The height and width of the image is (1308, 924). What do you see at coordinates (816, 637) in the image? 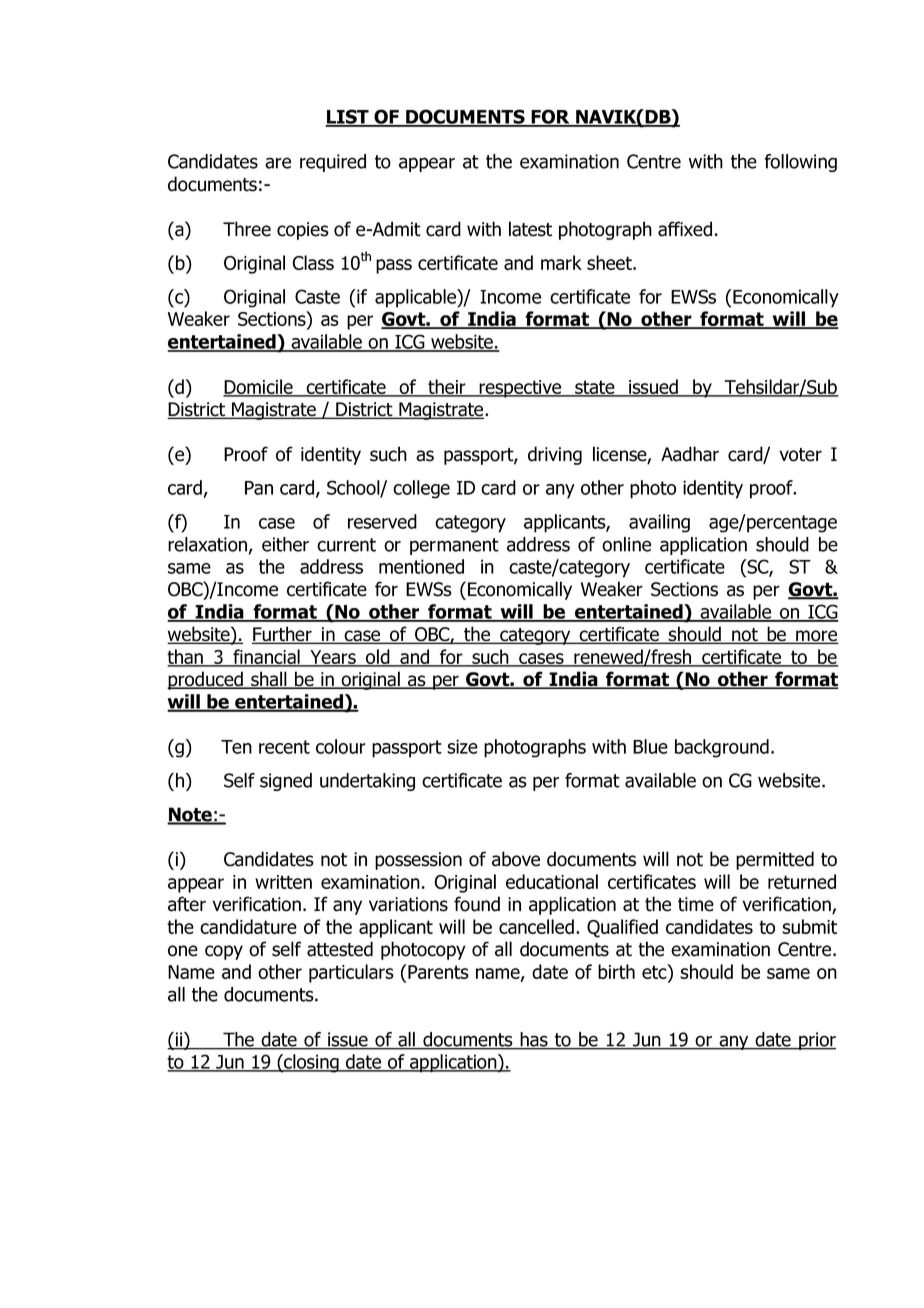
I see `more` at bounding box center [816, 637].
